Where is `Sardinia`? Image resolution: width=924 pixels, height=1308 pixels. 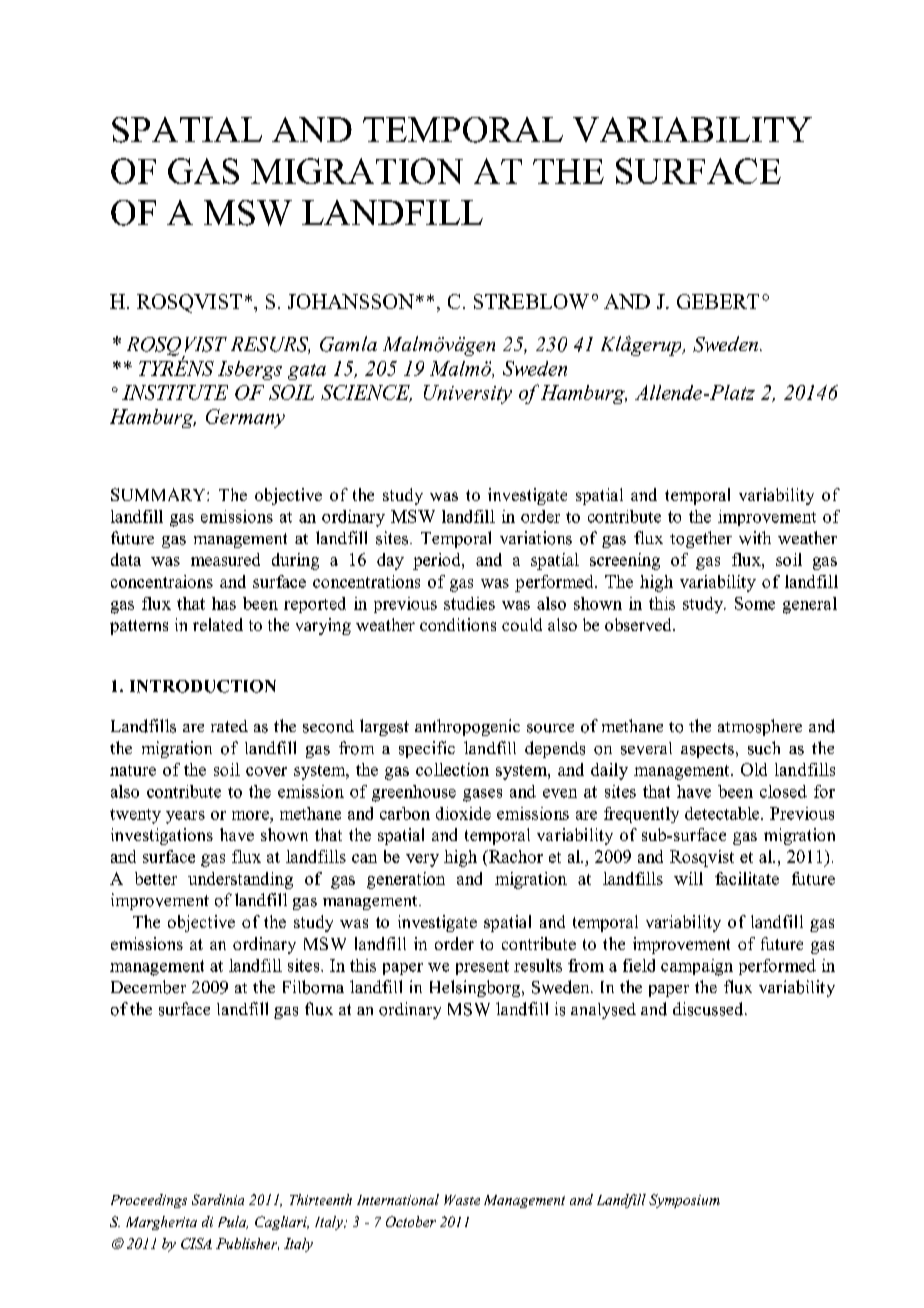
Sardinia is located at coordinates (218, 1199).
